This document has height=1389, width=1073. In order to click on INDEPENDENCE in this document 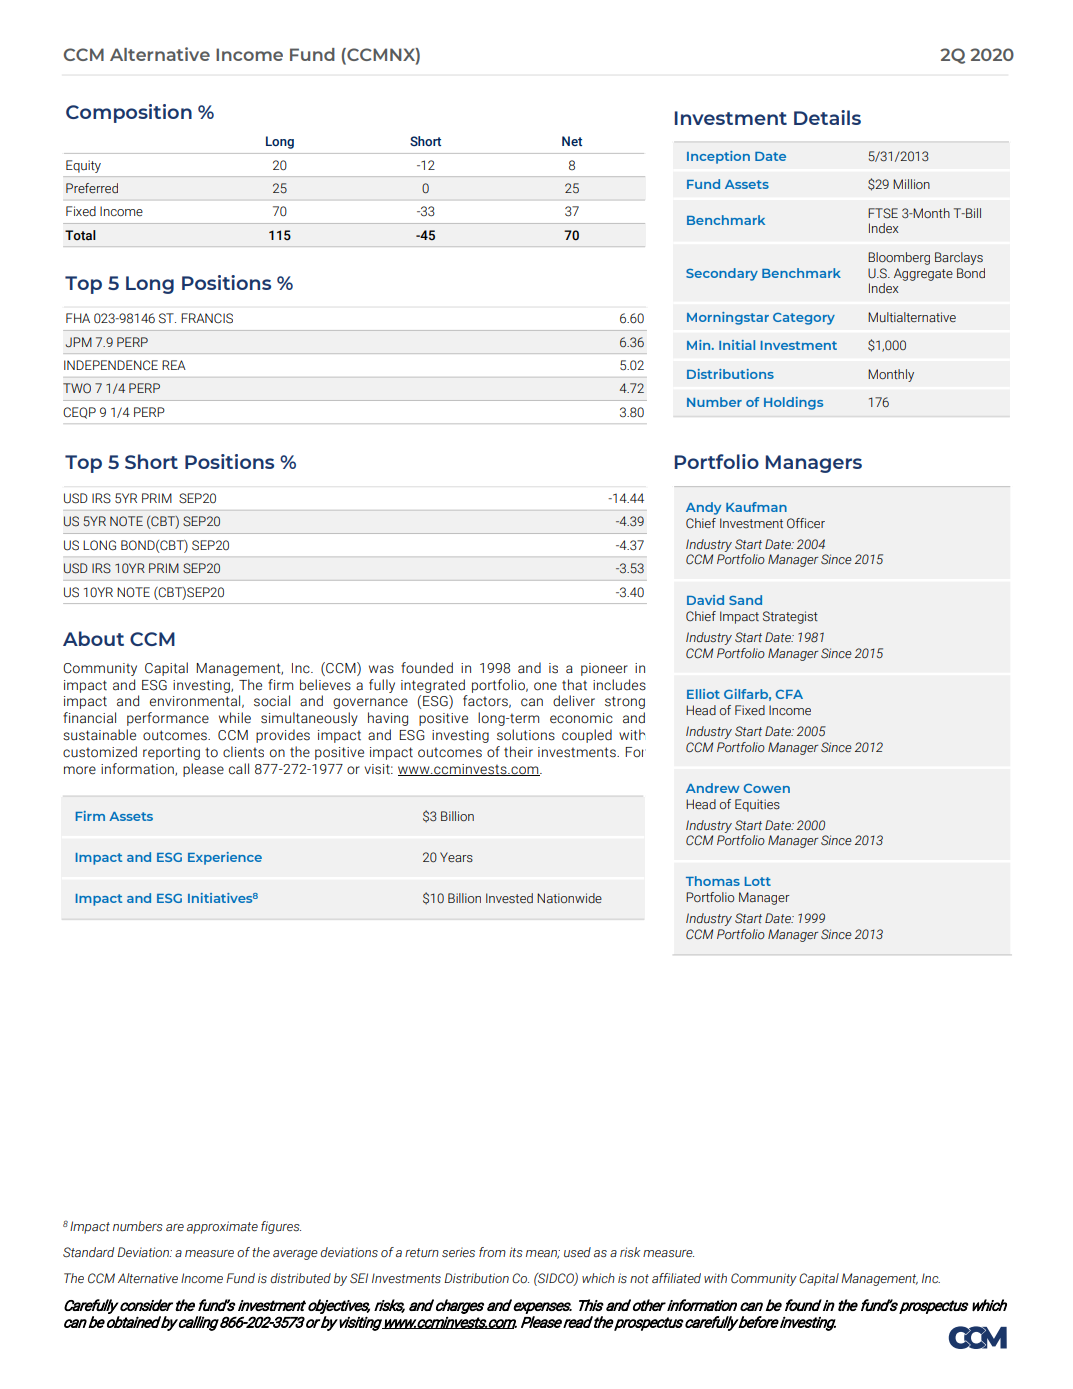, I will do `click(111, 365)`.
